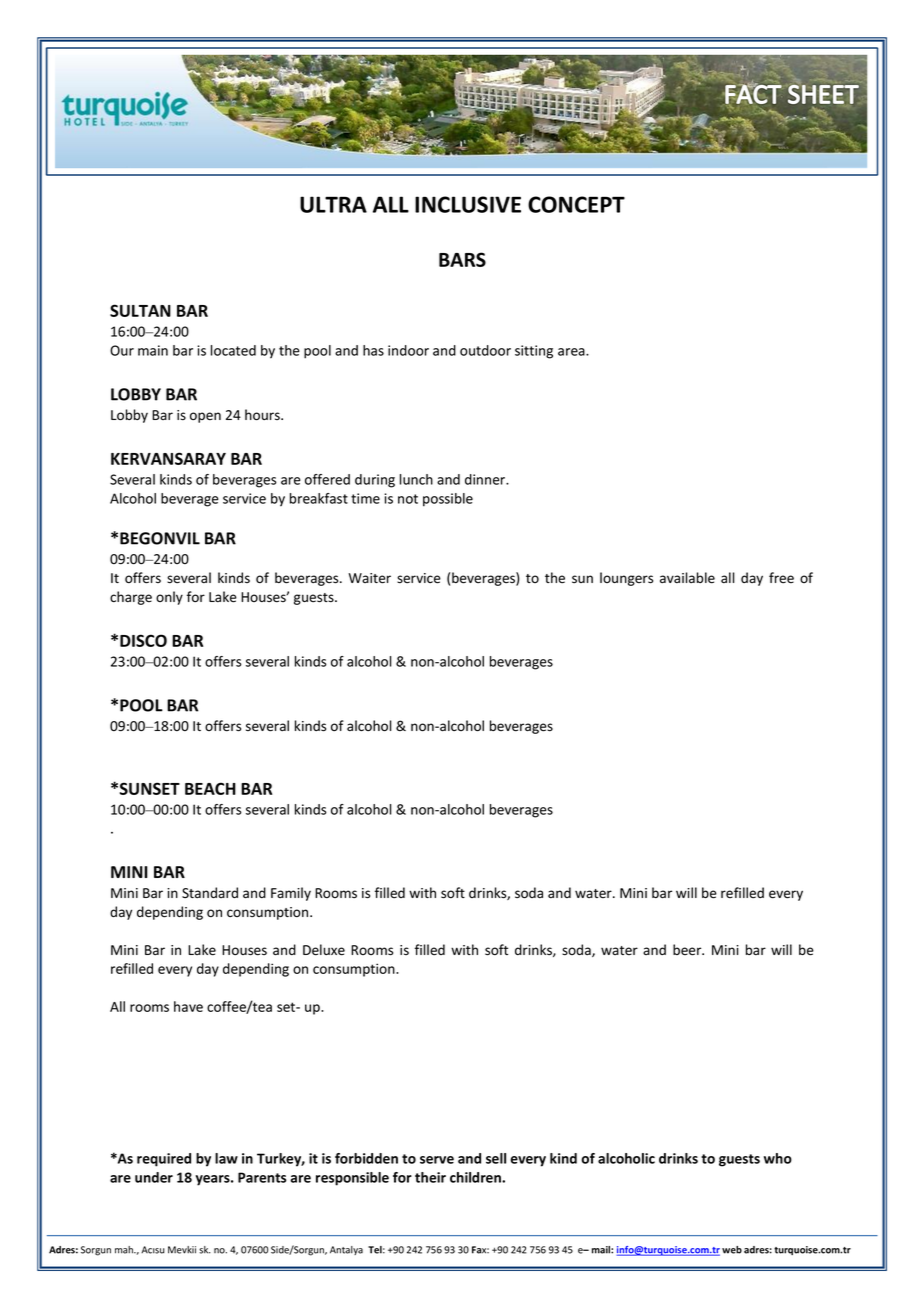  I want to click on children, so click(476, 1177).
